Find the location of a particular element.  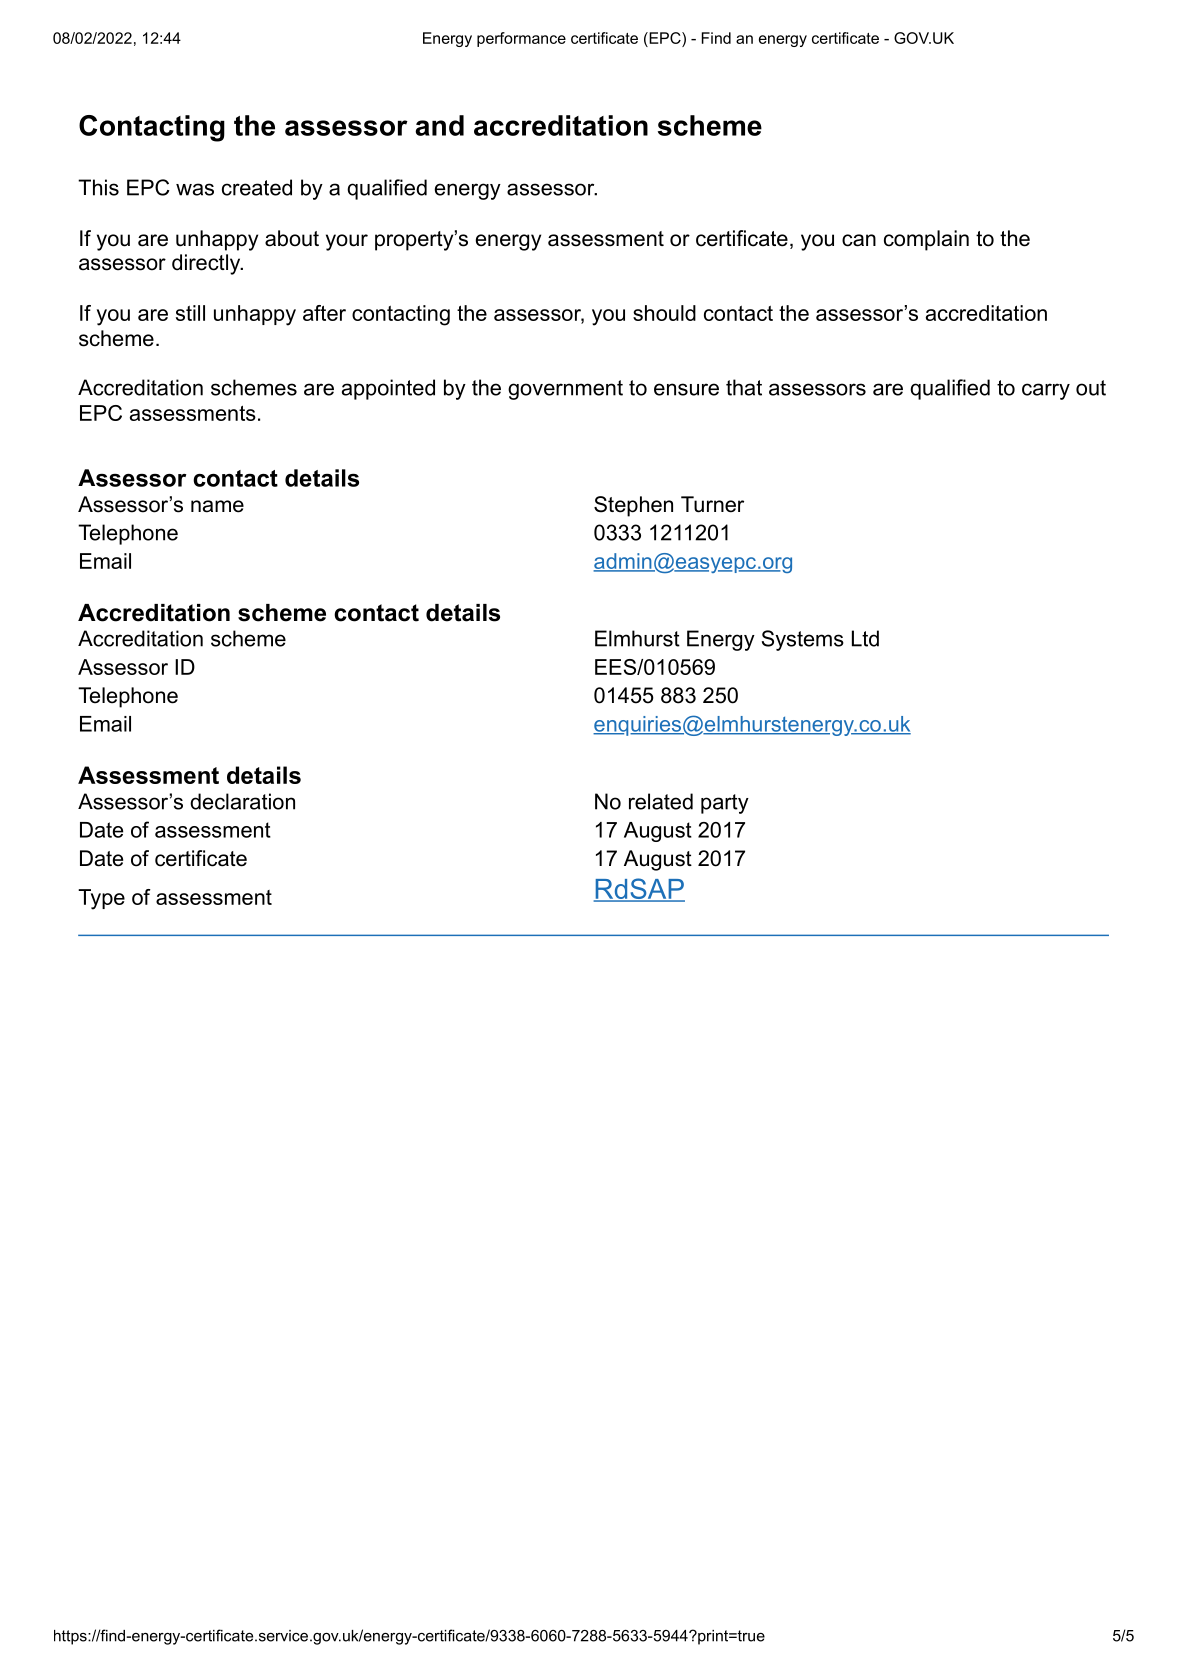

Stephen is located at coordinates (633, 506).
